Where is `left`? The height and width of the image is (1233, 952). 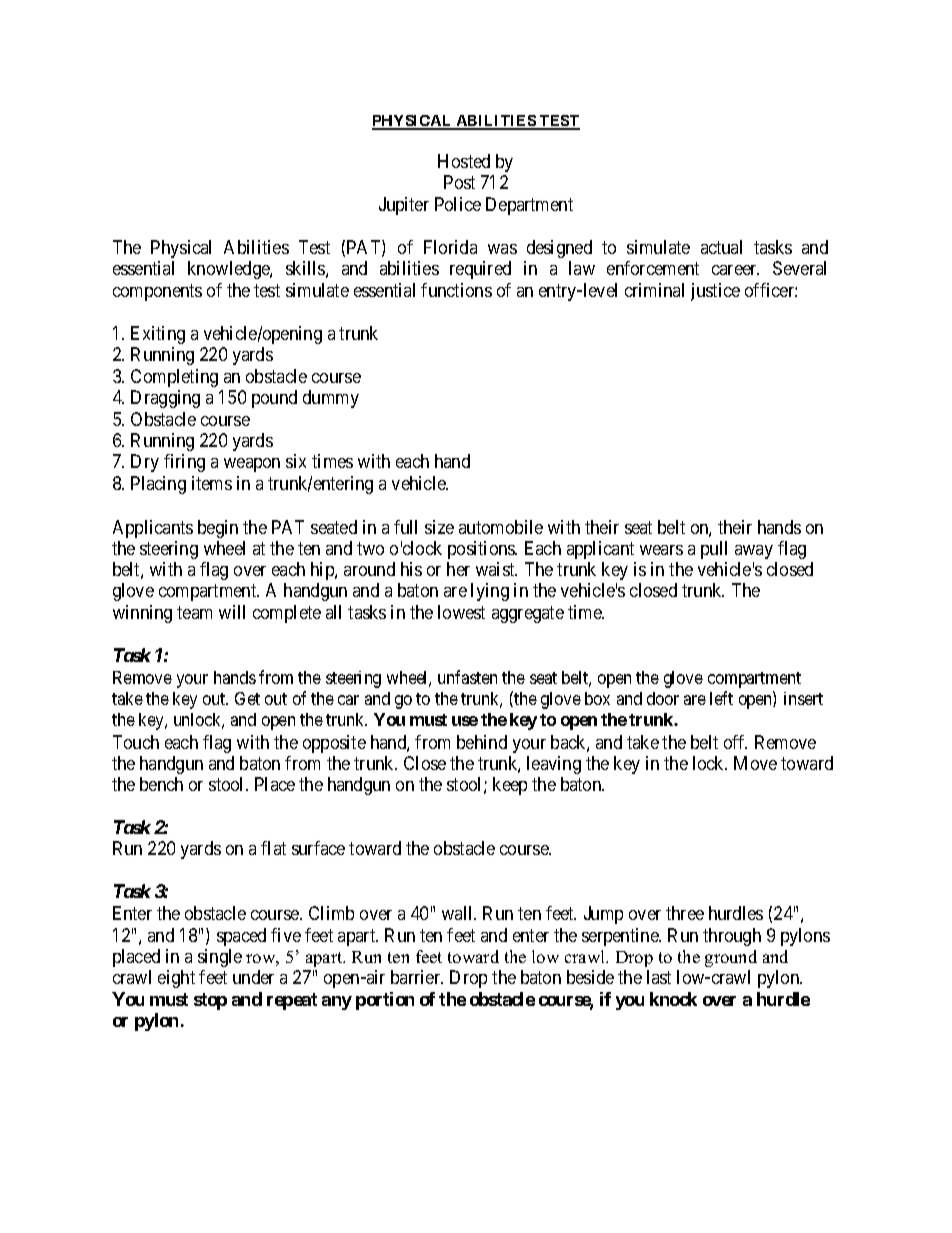 left is located at coordinates (721, 698).
